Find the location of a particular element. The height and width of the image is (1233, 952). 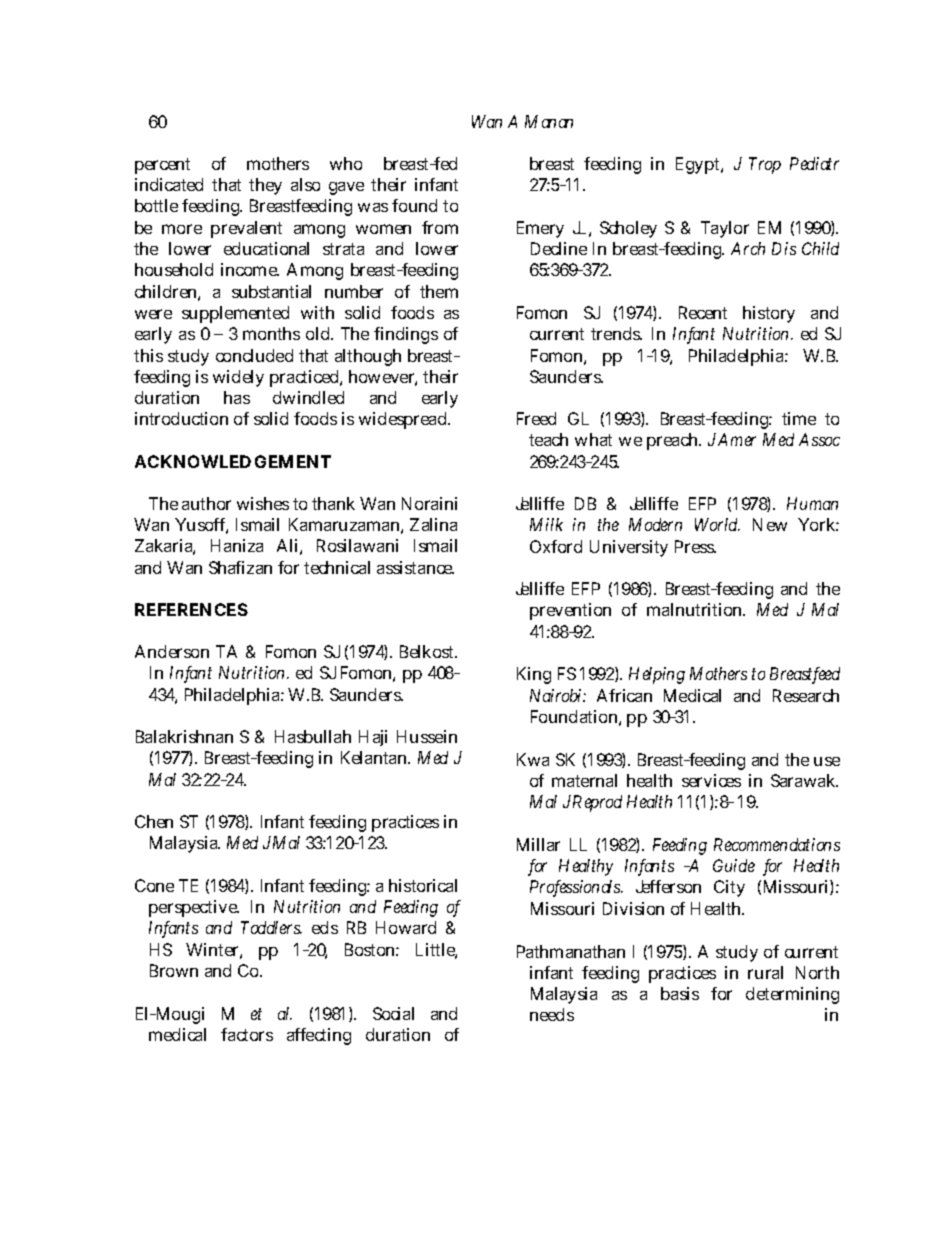

Press is located at coordinates (695, 546).
